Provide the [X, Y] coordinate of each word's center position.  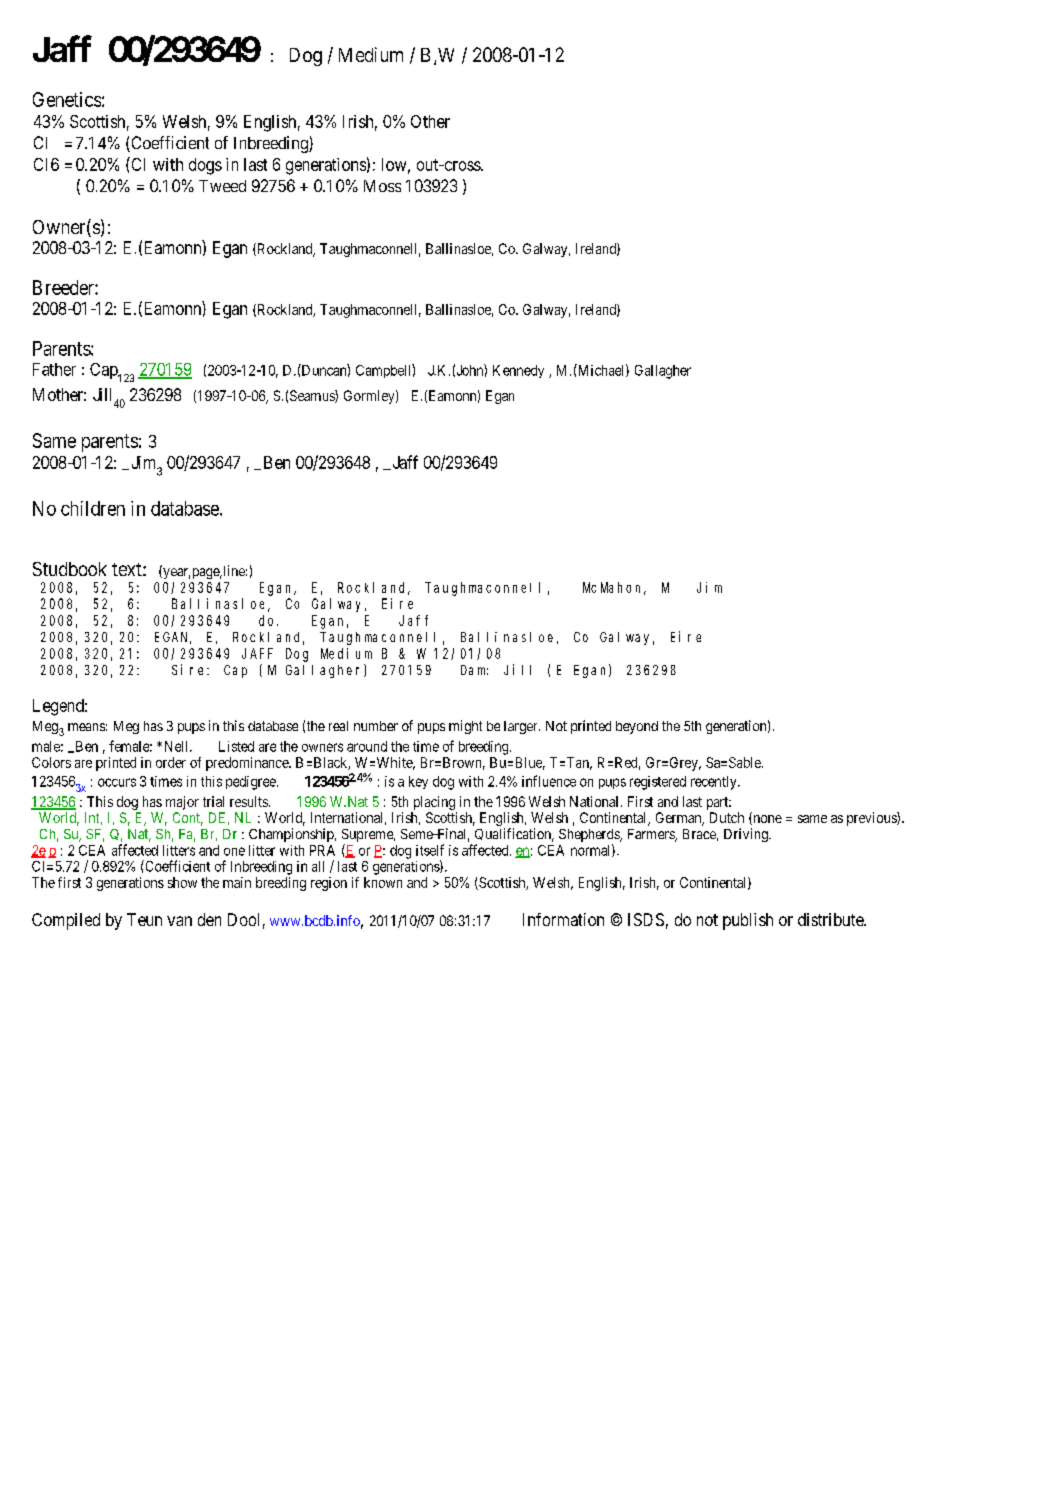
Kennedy [518, 371]
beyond [637, 727]
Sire [190, 669]
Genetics [67, 99]
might [465, 727]
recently [715, 783]
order [171, 762]
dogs [205, 166]
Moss [382, 186]
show [182, 882]
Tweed [222, 186]
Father [54, 369]
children [93, 508]
